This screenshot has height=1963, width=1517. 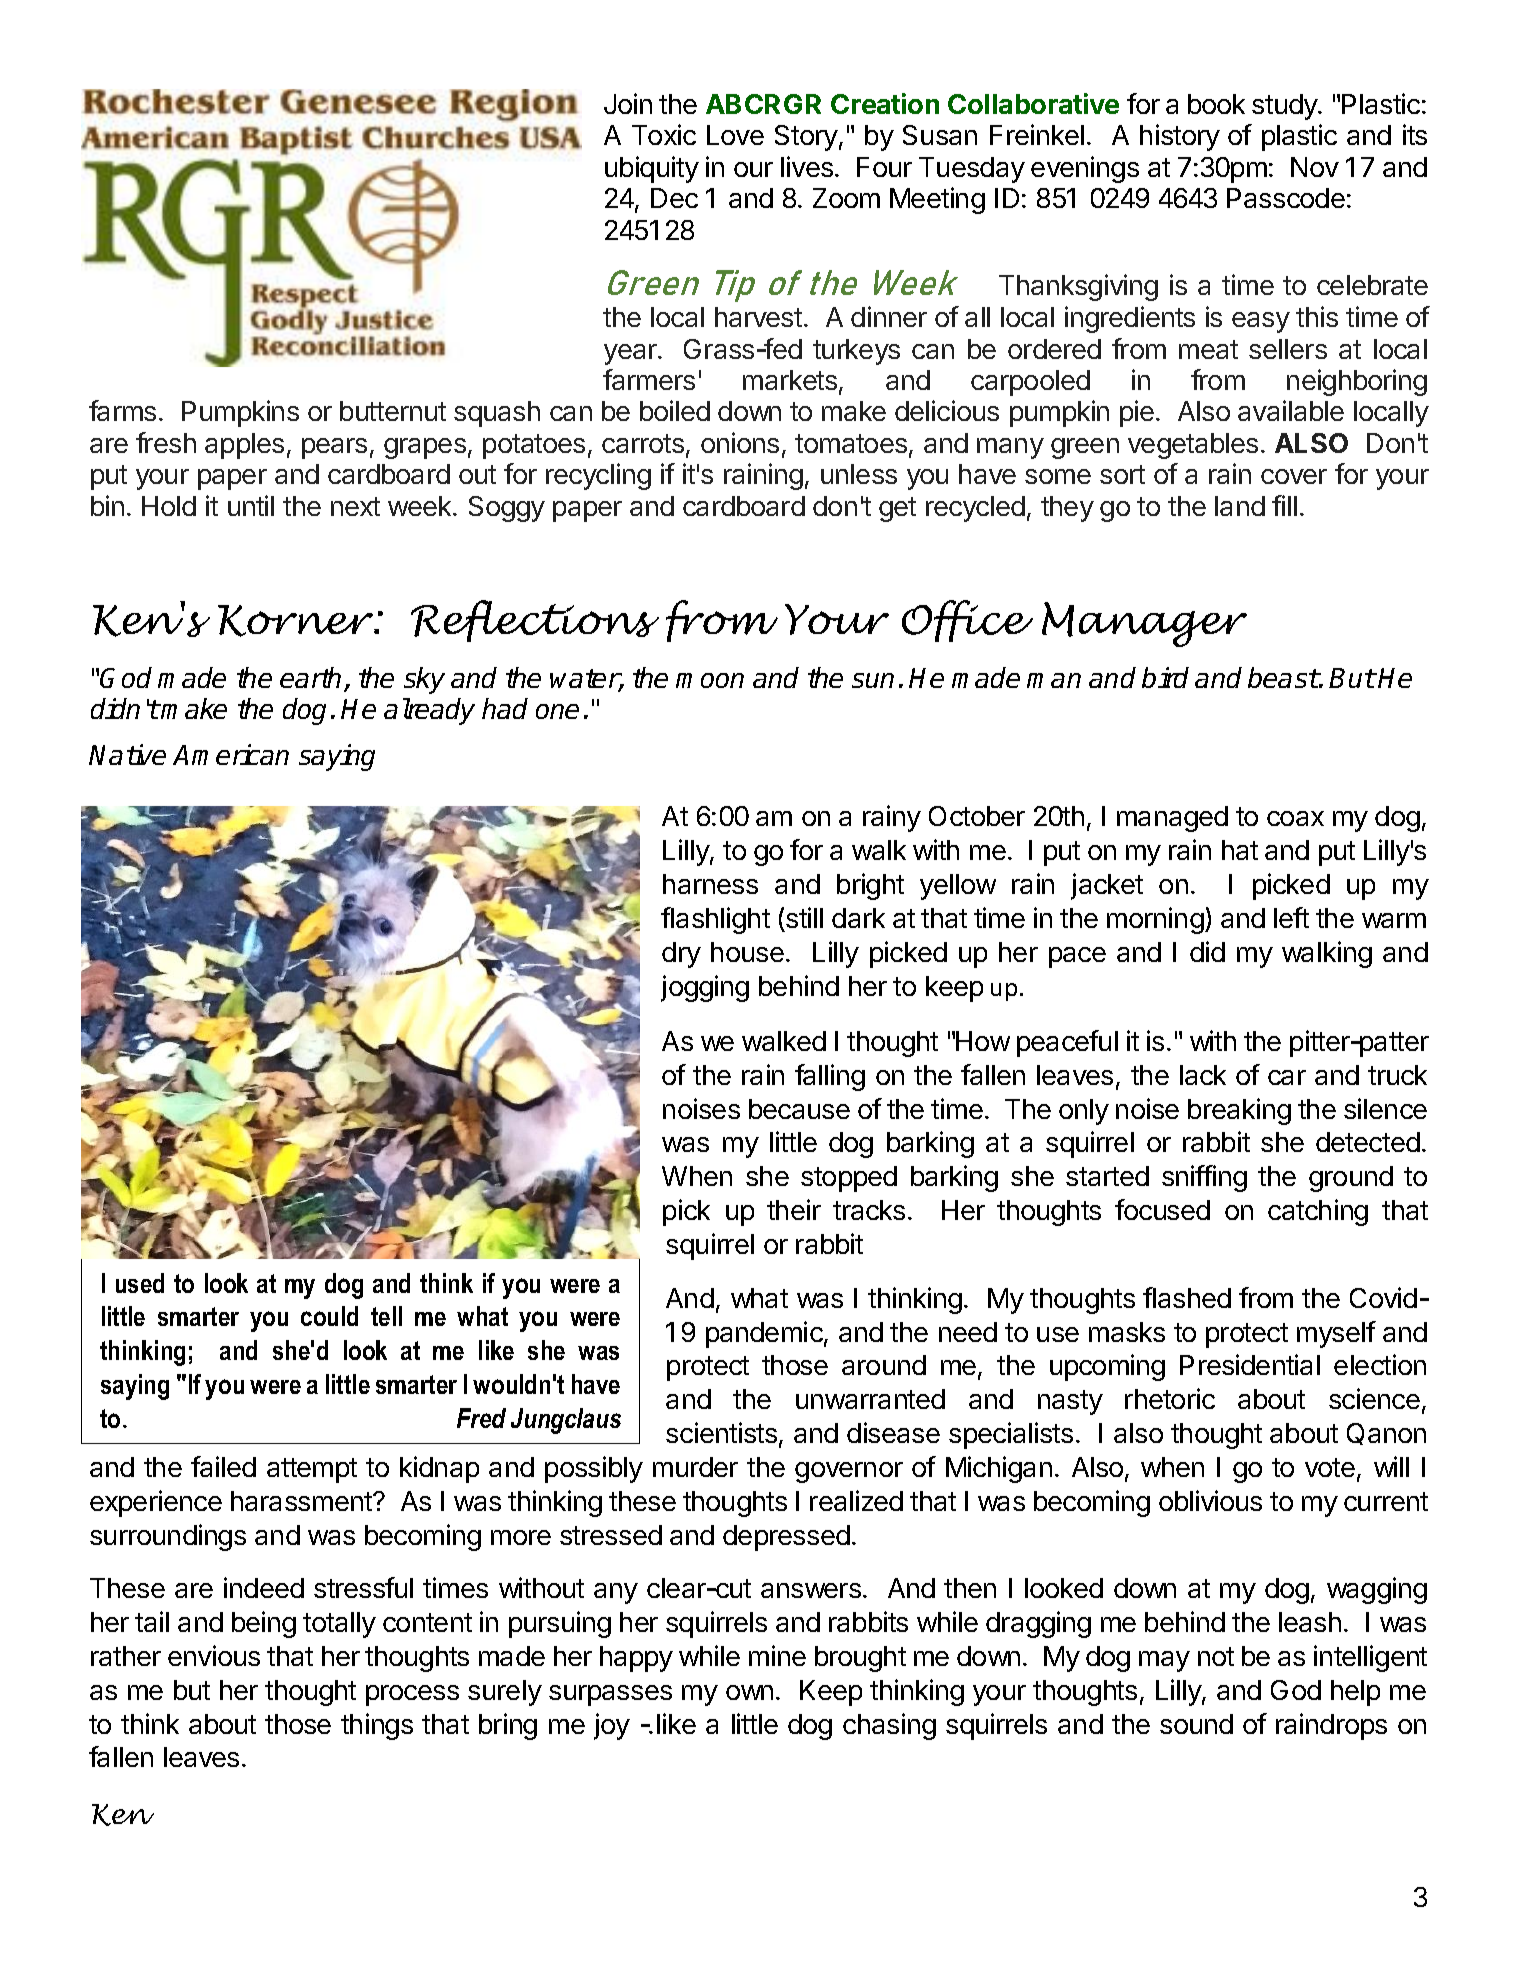 What do you see at coordinates (312, 679) in the screenshot?
I see `earth` at bounding box center [312, 679].
